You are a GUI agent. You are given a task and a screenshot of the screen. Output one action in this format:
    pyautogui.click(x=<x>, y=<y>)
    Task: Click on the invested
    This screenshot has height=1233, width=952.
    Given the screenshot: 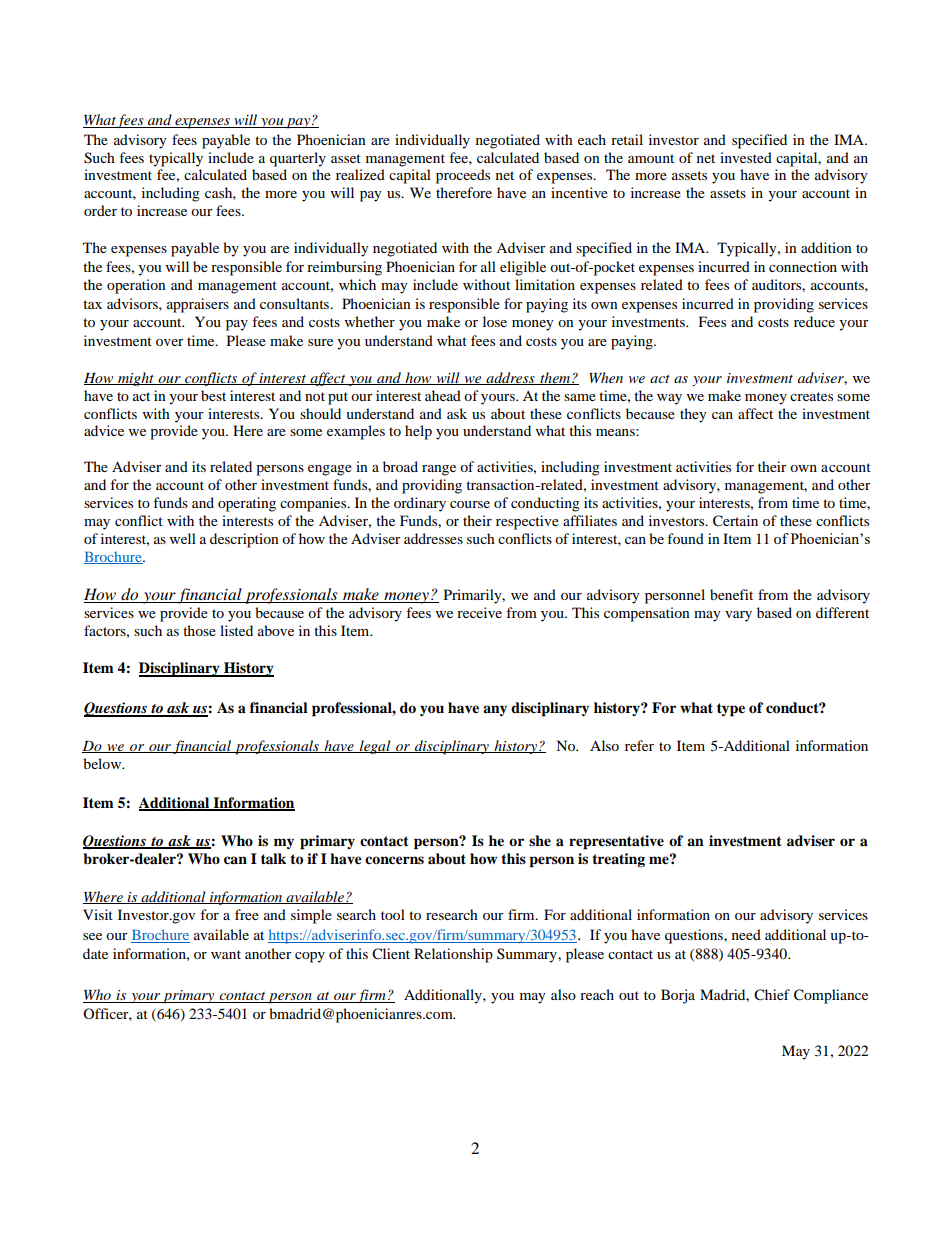 What is the action you would take?
    pyautogui.click(x=746, y=157)
